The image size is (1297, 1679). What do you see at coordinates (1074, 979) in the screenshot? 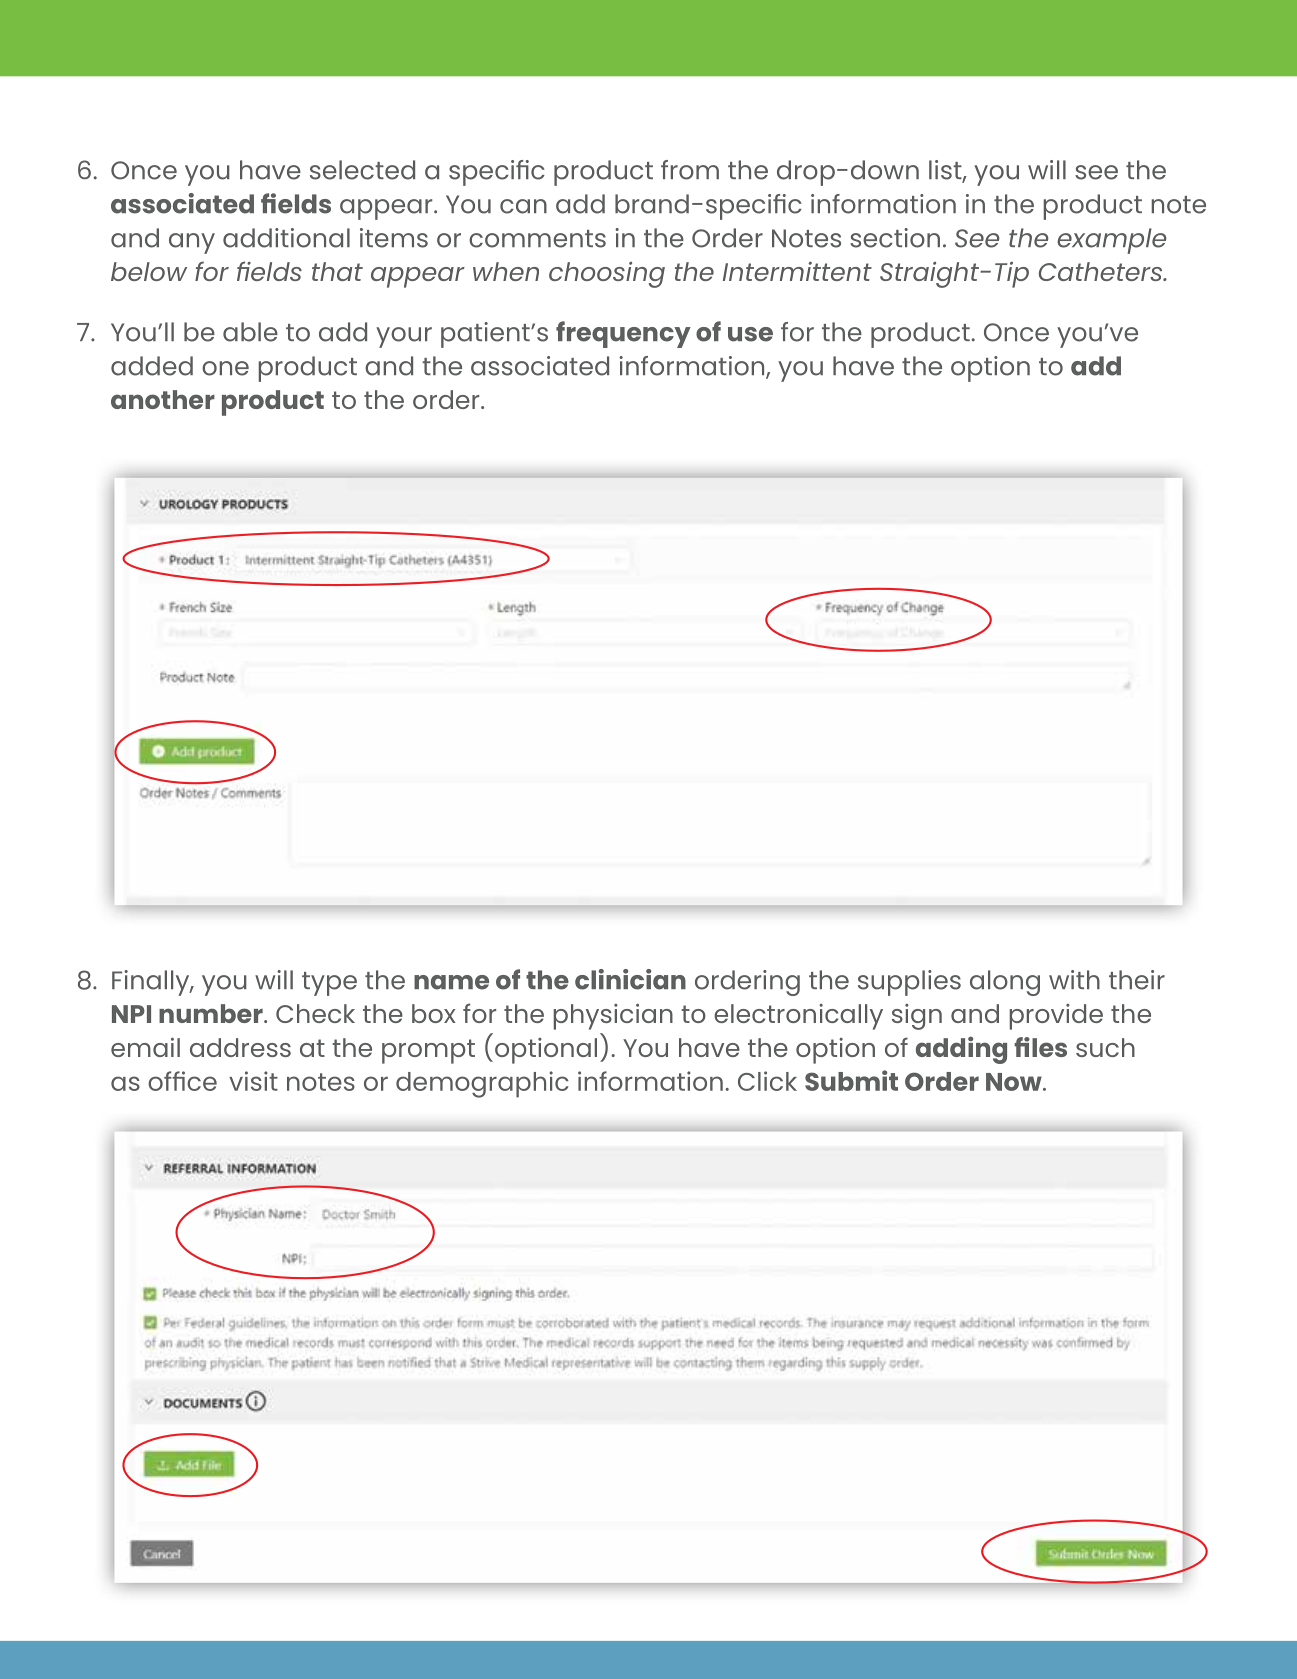
I see `with` at bounding box center [1074, 979].
